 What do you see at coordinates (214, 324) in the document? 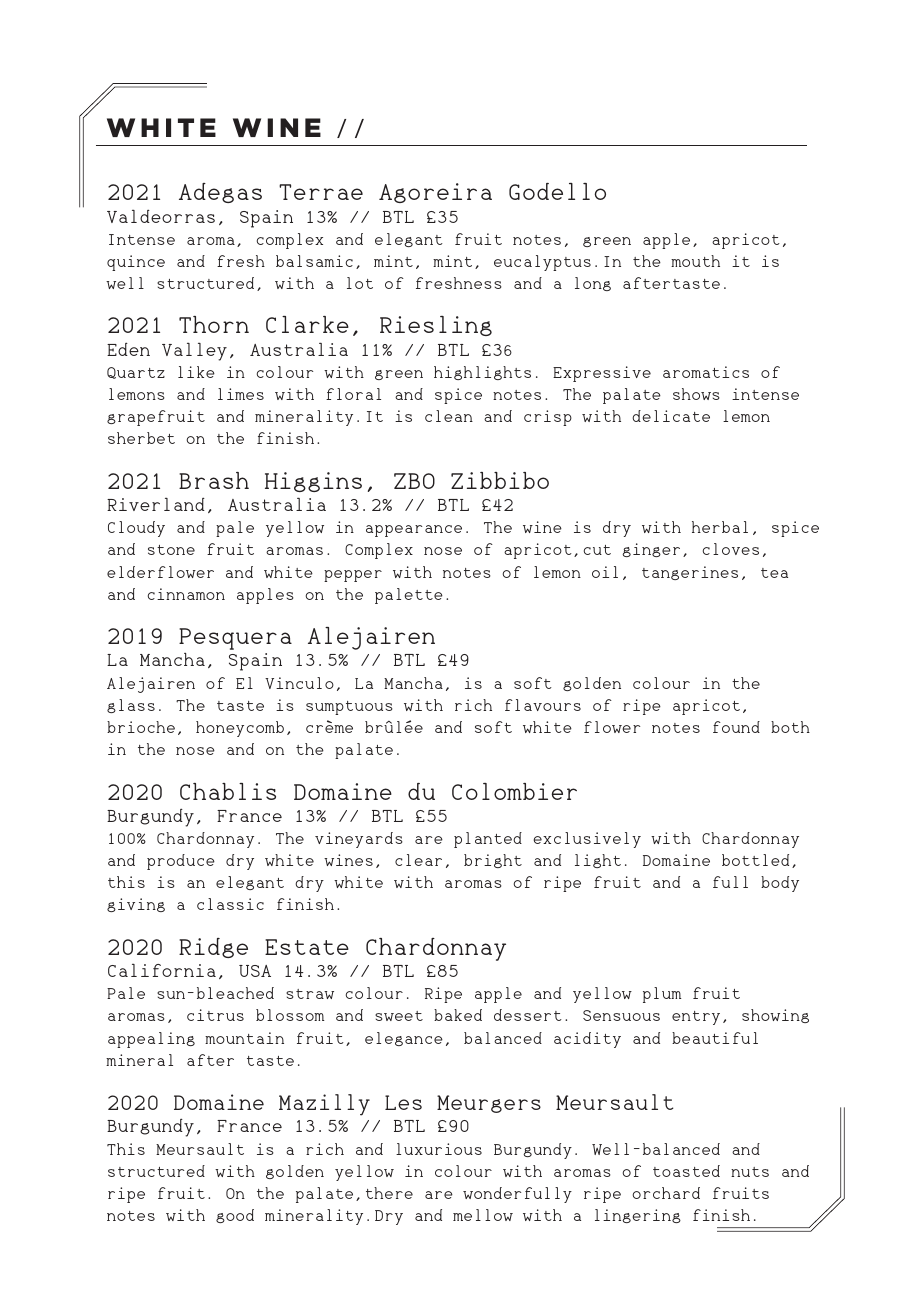
I see `Thorn` at bounding box center [214, 324].
